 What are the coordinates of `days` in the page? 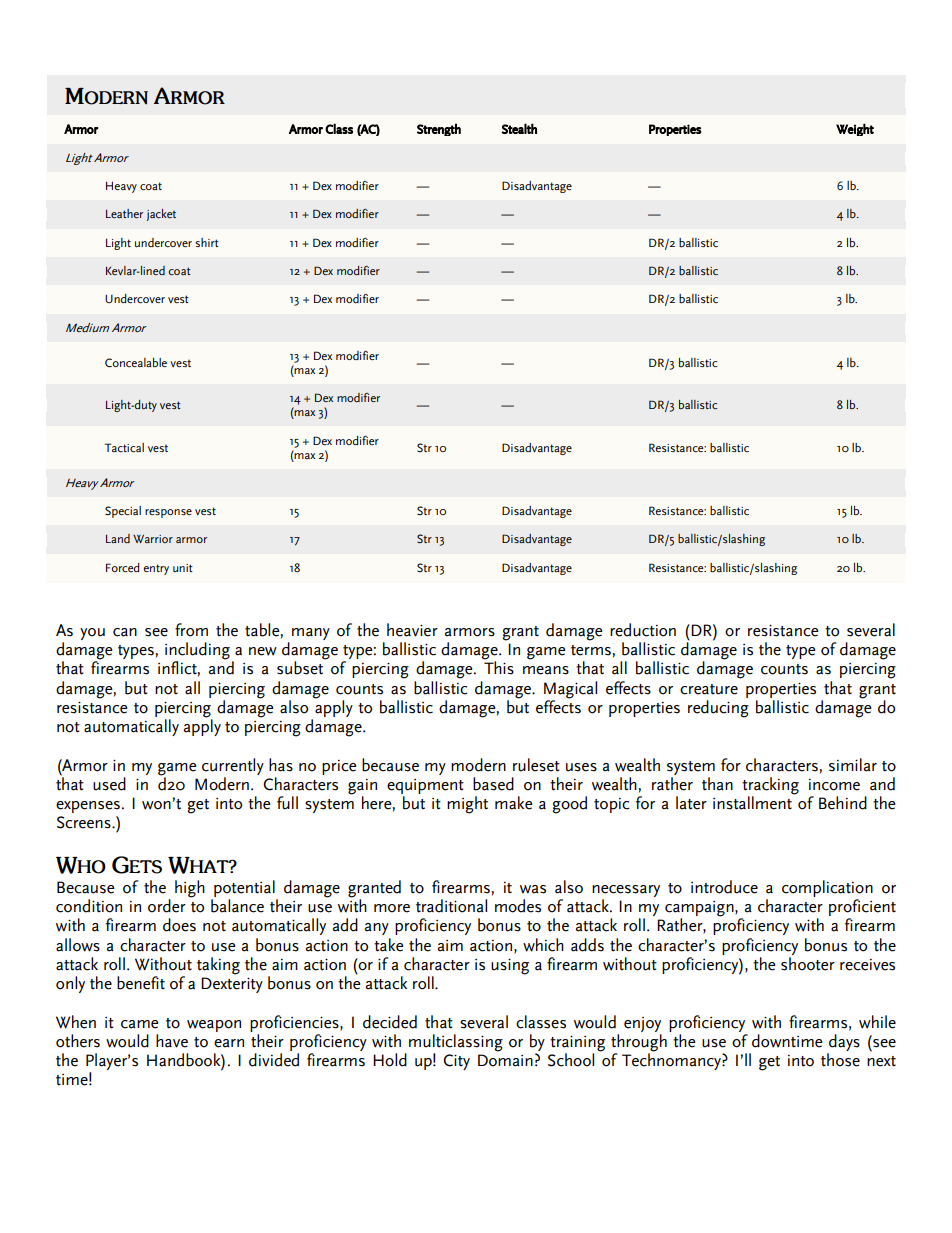 It's located at (843, 1044).
